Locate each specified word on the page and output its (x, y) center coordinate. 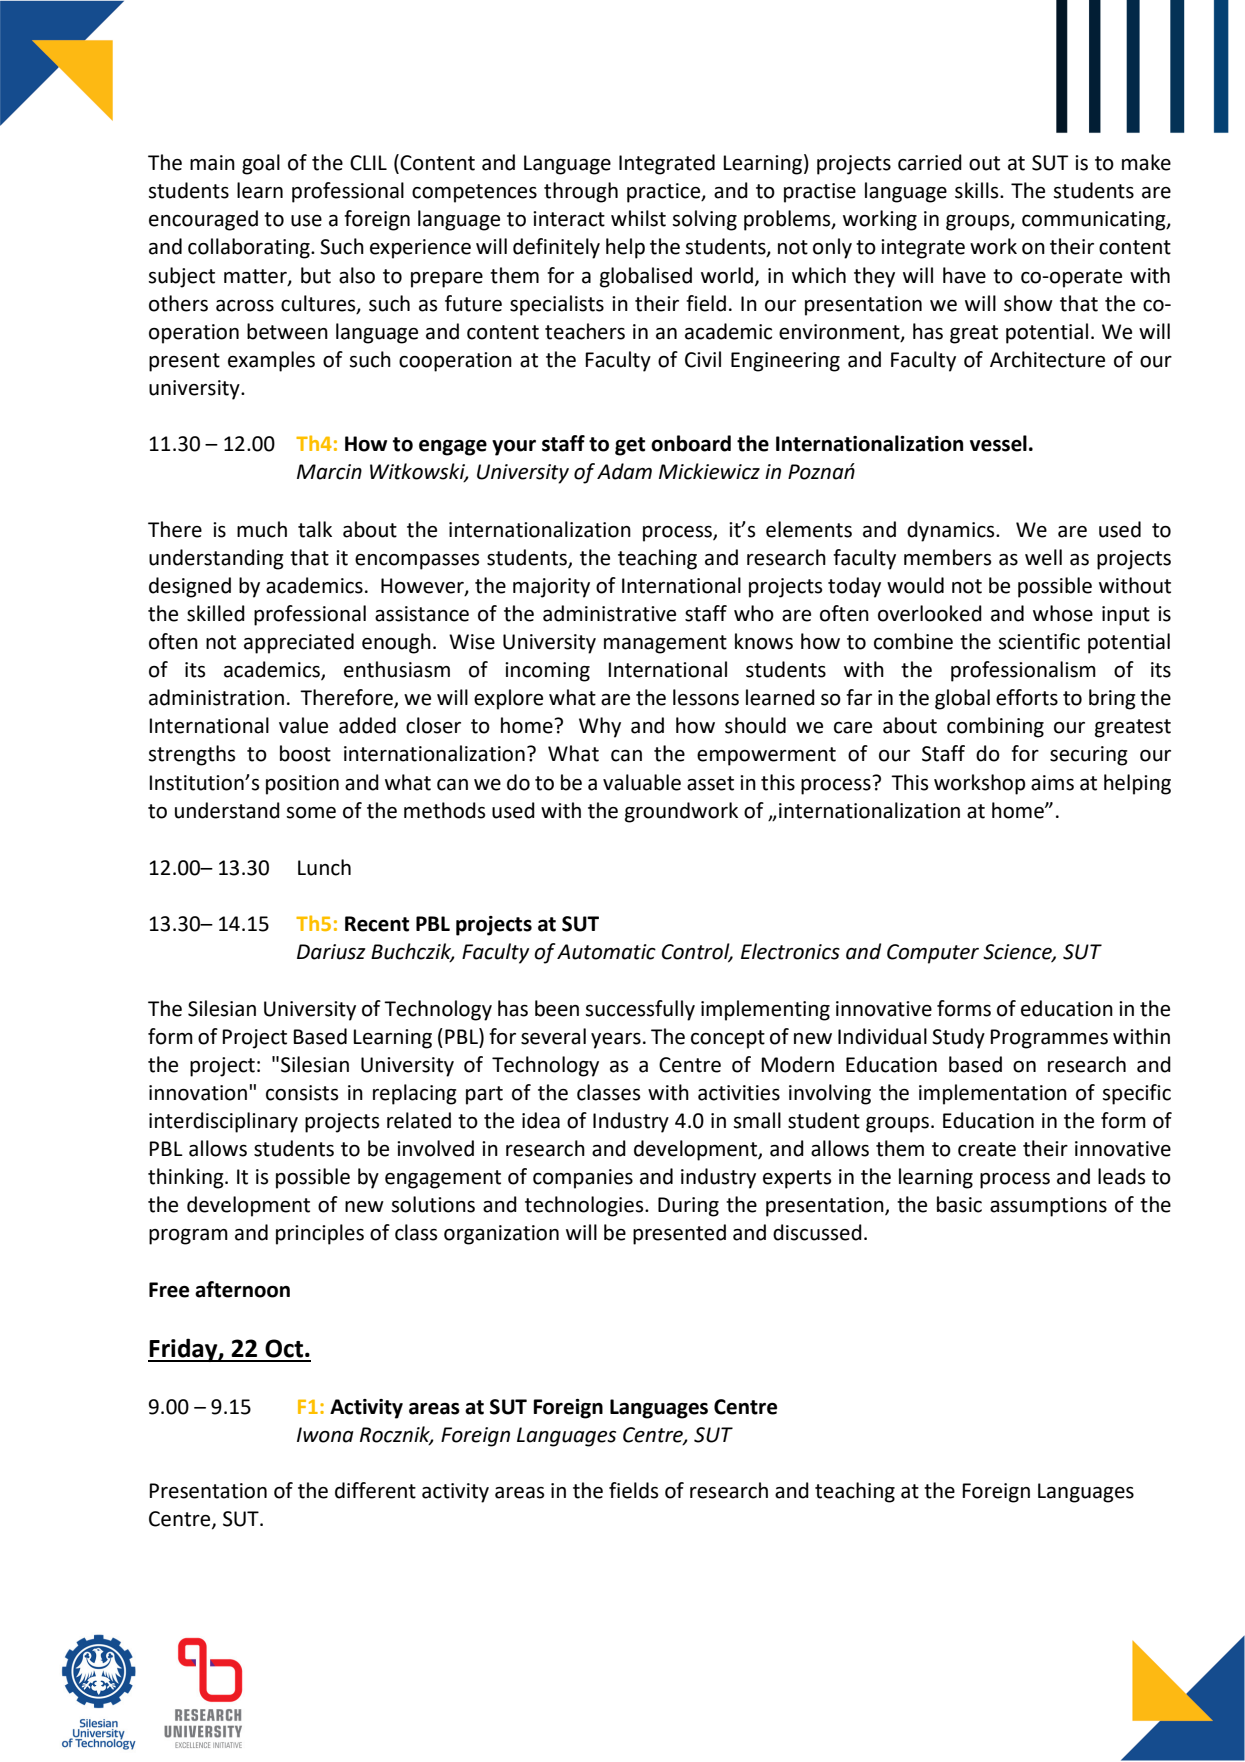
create (987, 1149)
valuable (642, 782)
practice (665, 193)
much (262, 529)
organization (501, 1235)
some (311, 813)
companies (583, 1179)
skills (978, 190)
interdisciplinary (223, 1122)
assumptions (1048, 1207)
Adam (624, 471)
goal (261, 164)
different (375, 1490)
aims (1052, 783)
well (1043, 557)
